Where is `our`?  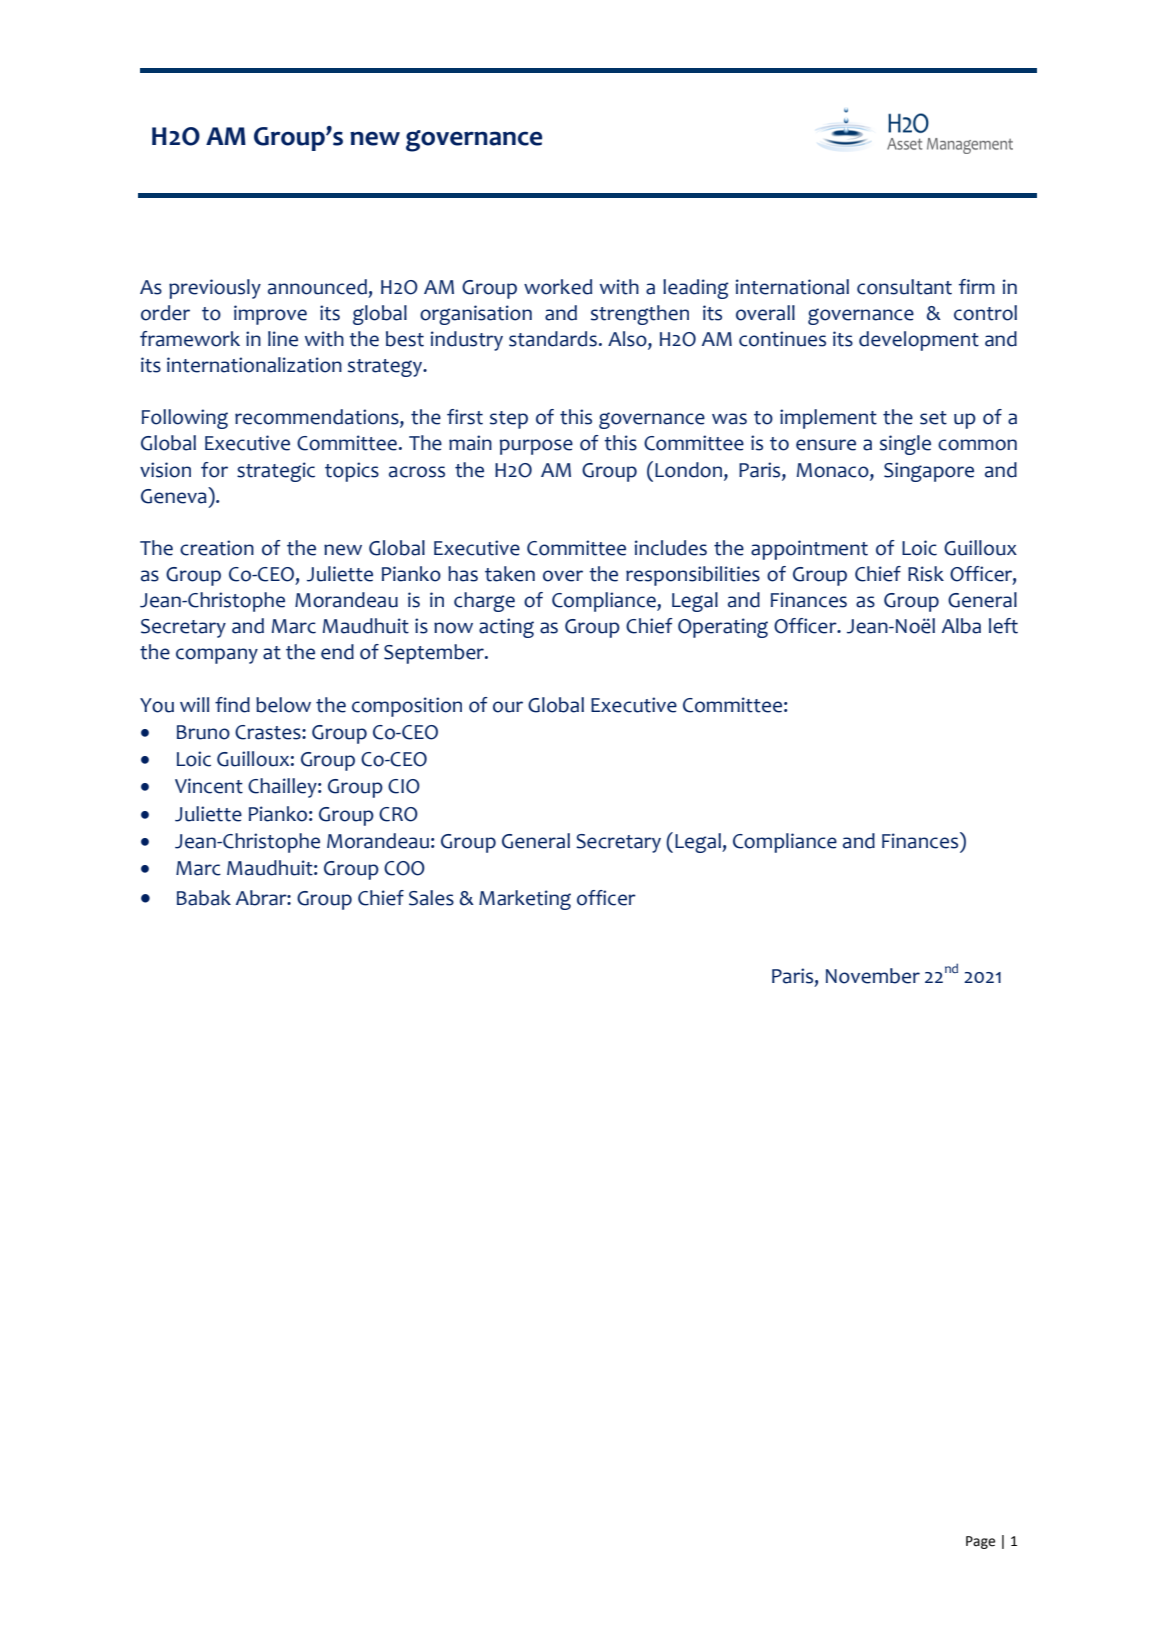
our is located at coordinates (508, 707).
